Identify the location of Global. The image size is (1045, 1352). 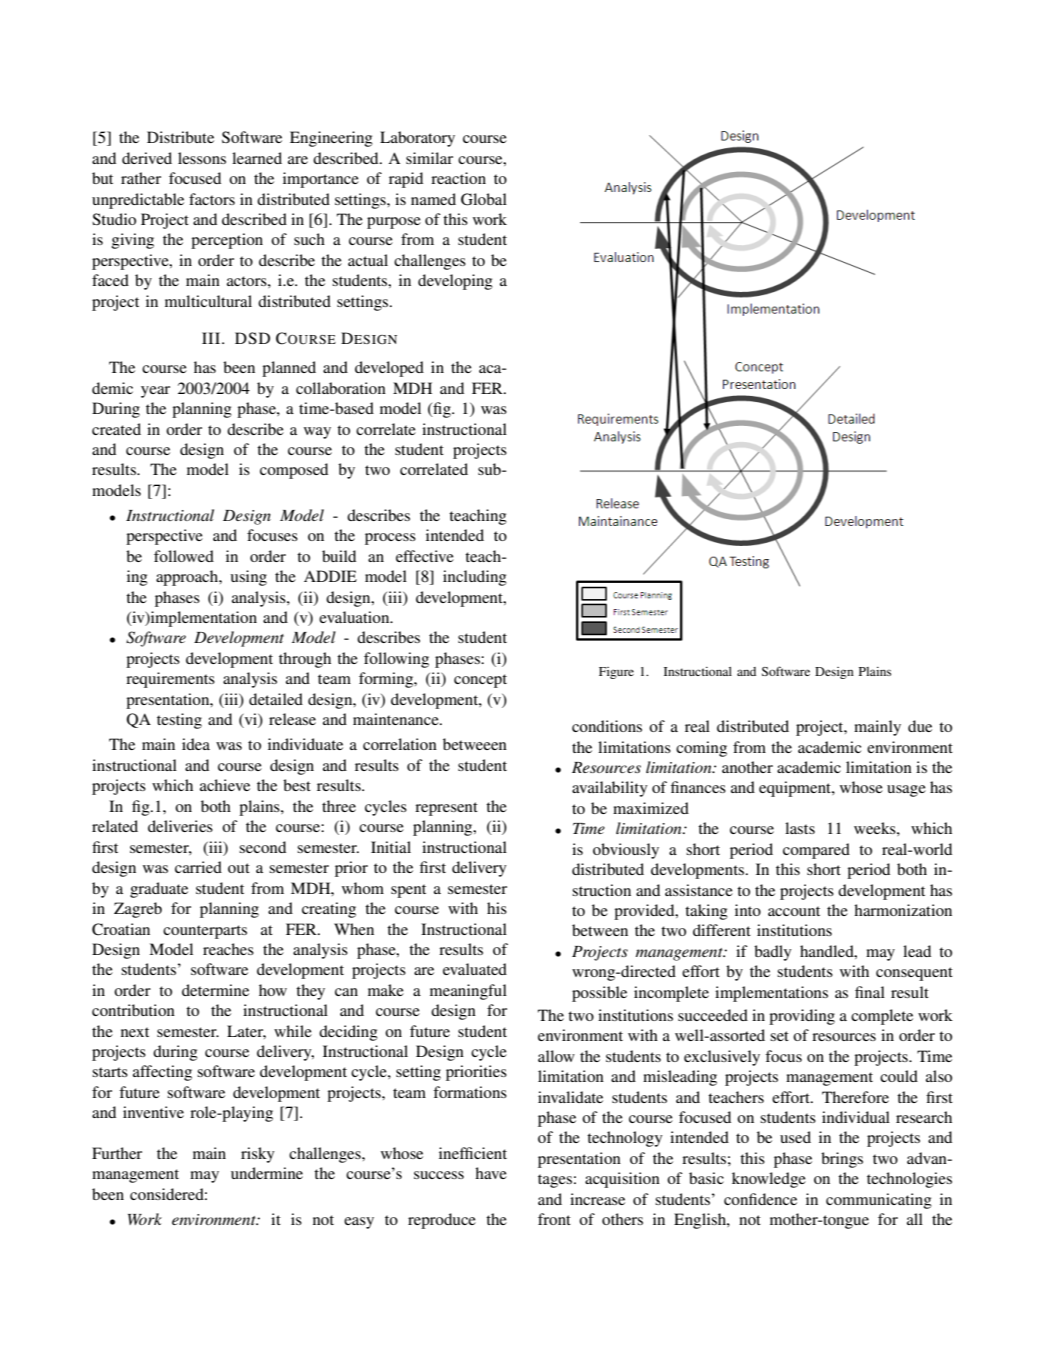
(484, 199).
